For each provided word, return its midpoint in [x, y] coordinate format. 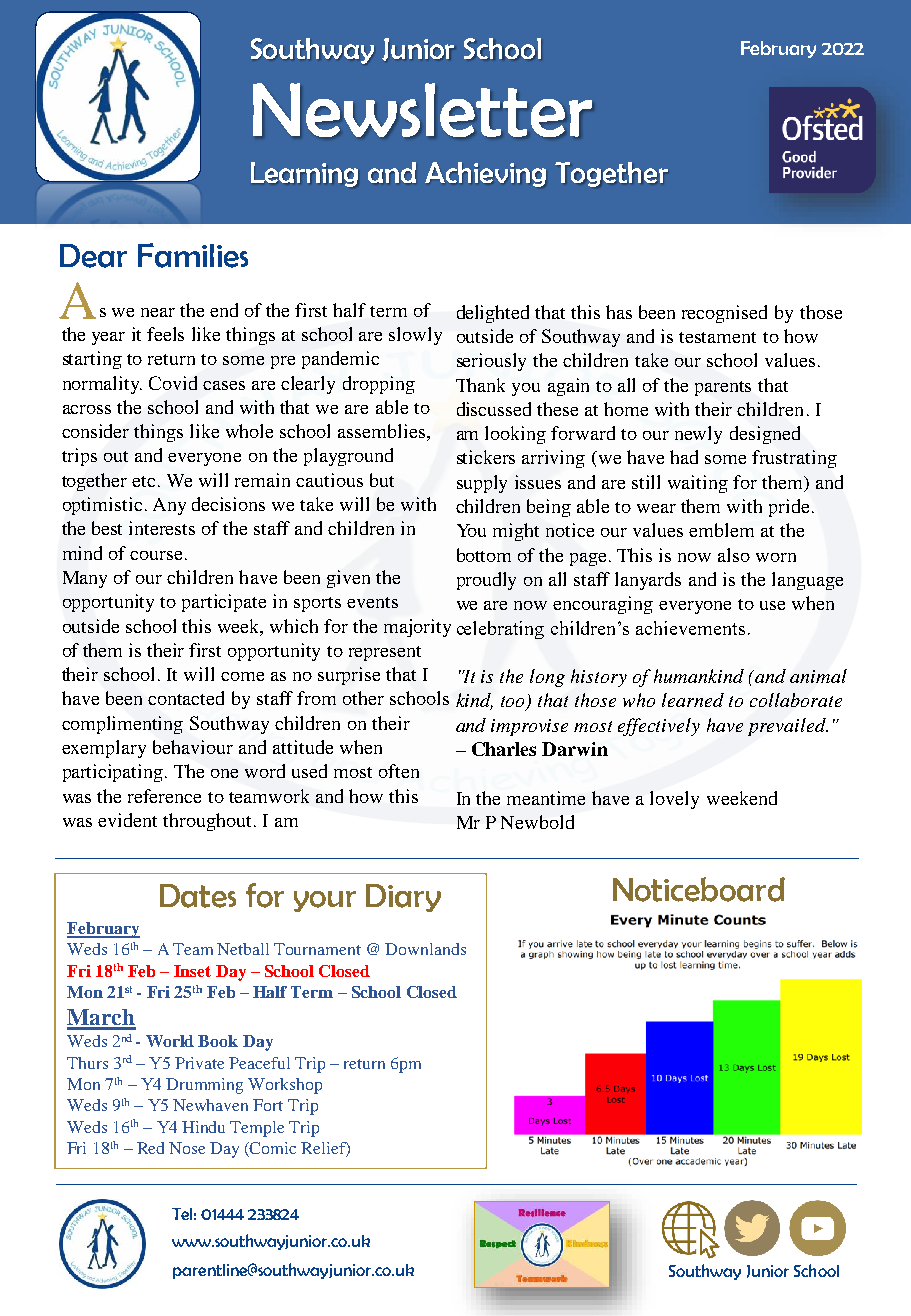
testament [717, 337]
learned [693, 700]
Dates [198, 896]
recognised [724, 314]
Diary [403, 898]
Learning [304, 174]
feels [165, 334]
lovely [674, 800]
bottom [484, 555]
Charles [504, 749]
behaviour [193, 747]
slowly [415, 336]
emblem [721, 530]
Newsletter [422, 110]
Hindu [203, 1127]
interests [162, 528]
